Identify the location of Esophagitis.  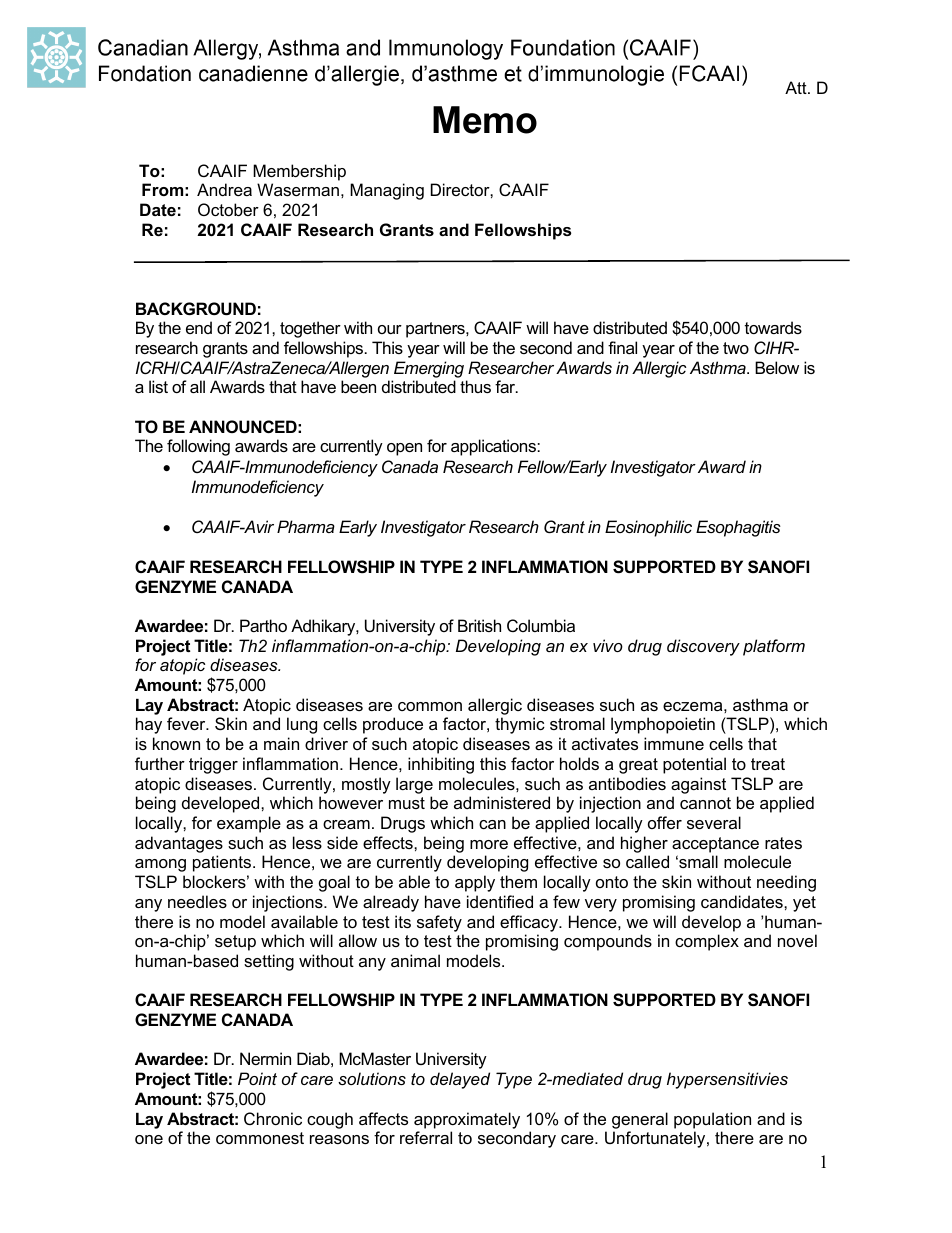
(738, 528).
